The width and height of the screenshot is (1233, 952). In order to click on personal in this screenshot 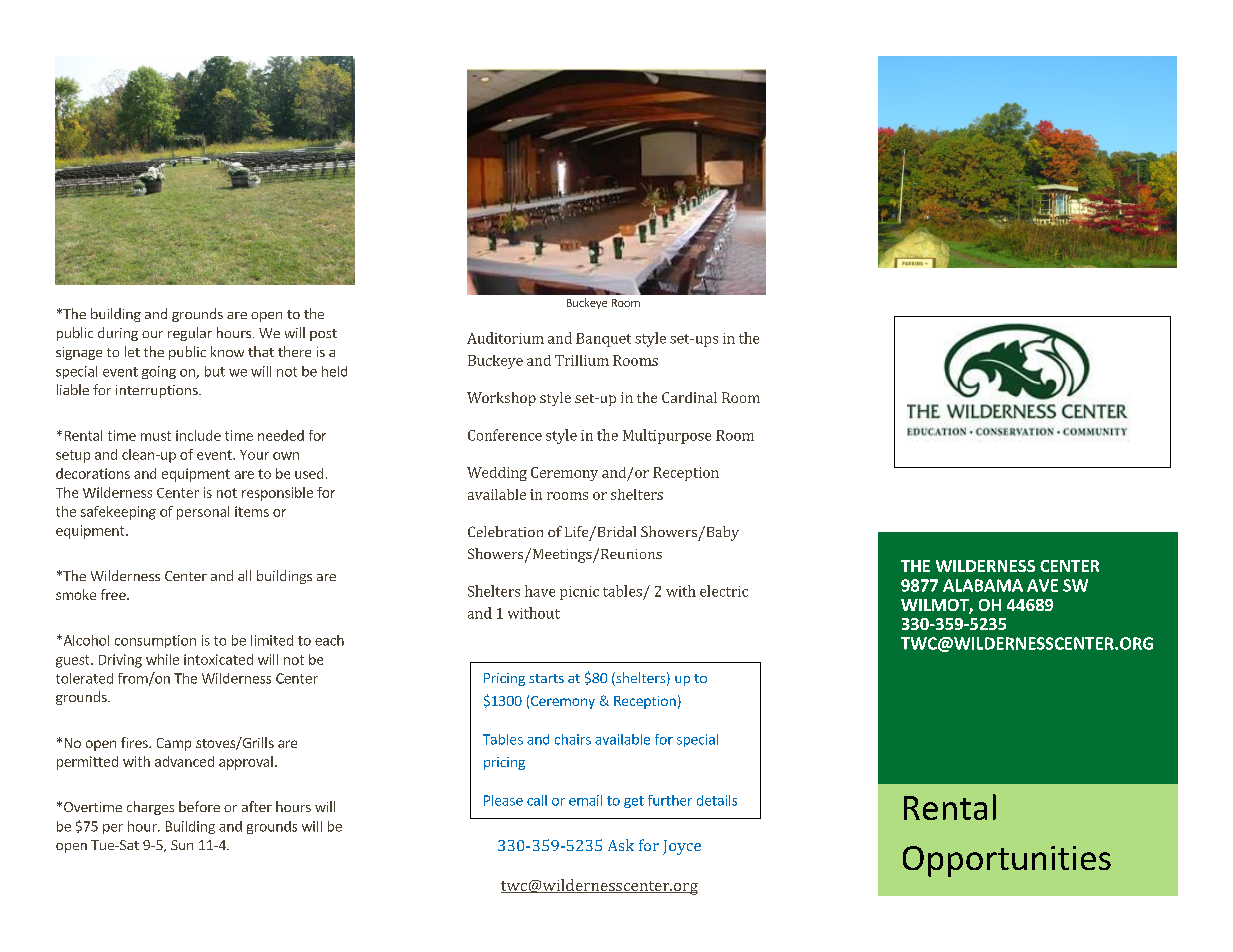, I will do `click(203, 513)`.
